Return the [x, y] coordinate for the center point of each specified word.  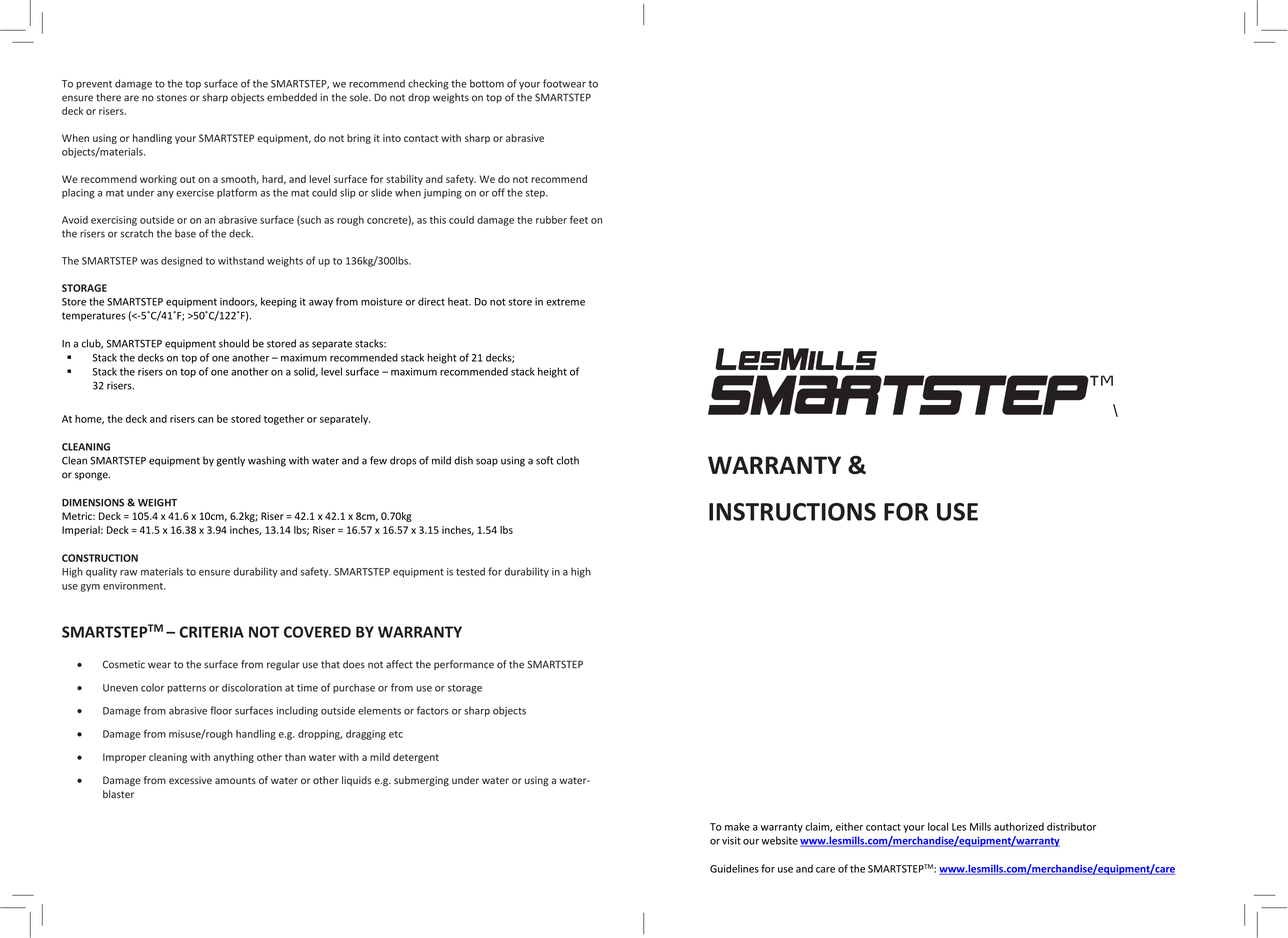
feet [579, 219]
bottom [487, 83]
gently [231, 461]
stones [172, 98]
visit [731, 841]
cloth [568, 460]
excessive [190, 780]
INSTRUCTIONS [792, 512]
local [938, 826]
